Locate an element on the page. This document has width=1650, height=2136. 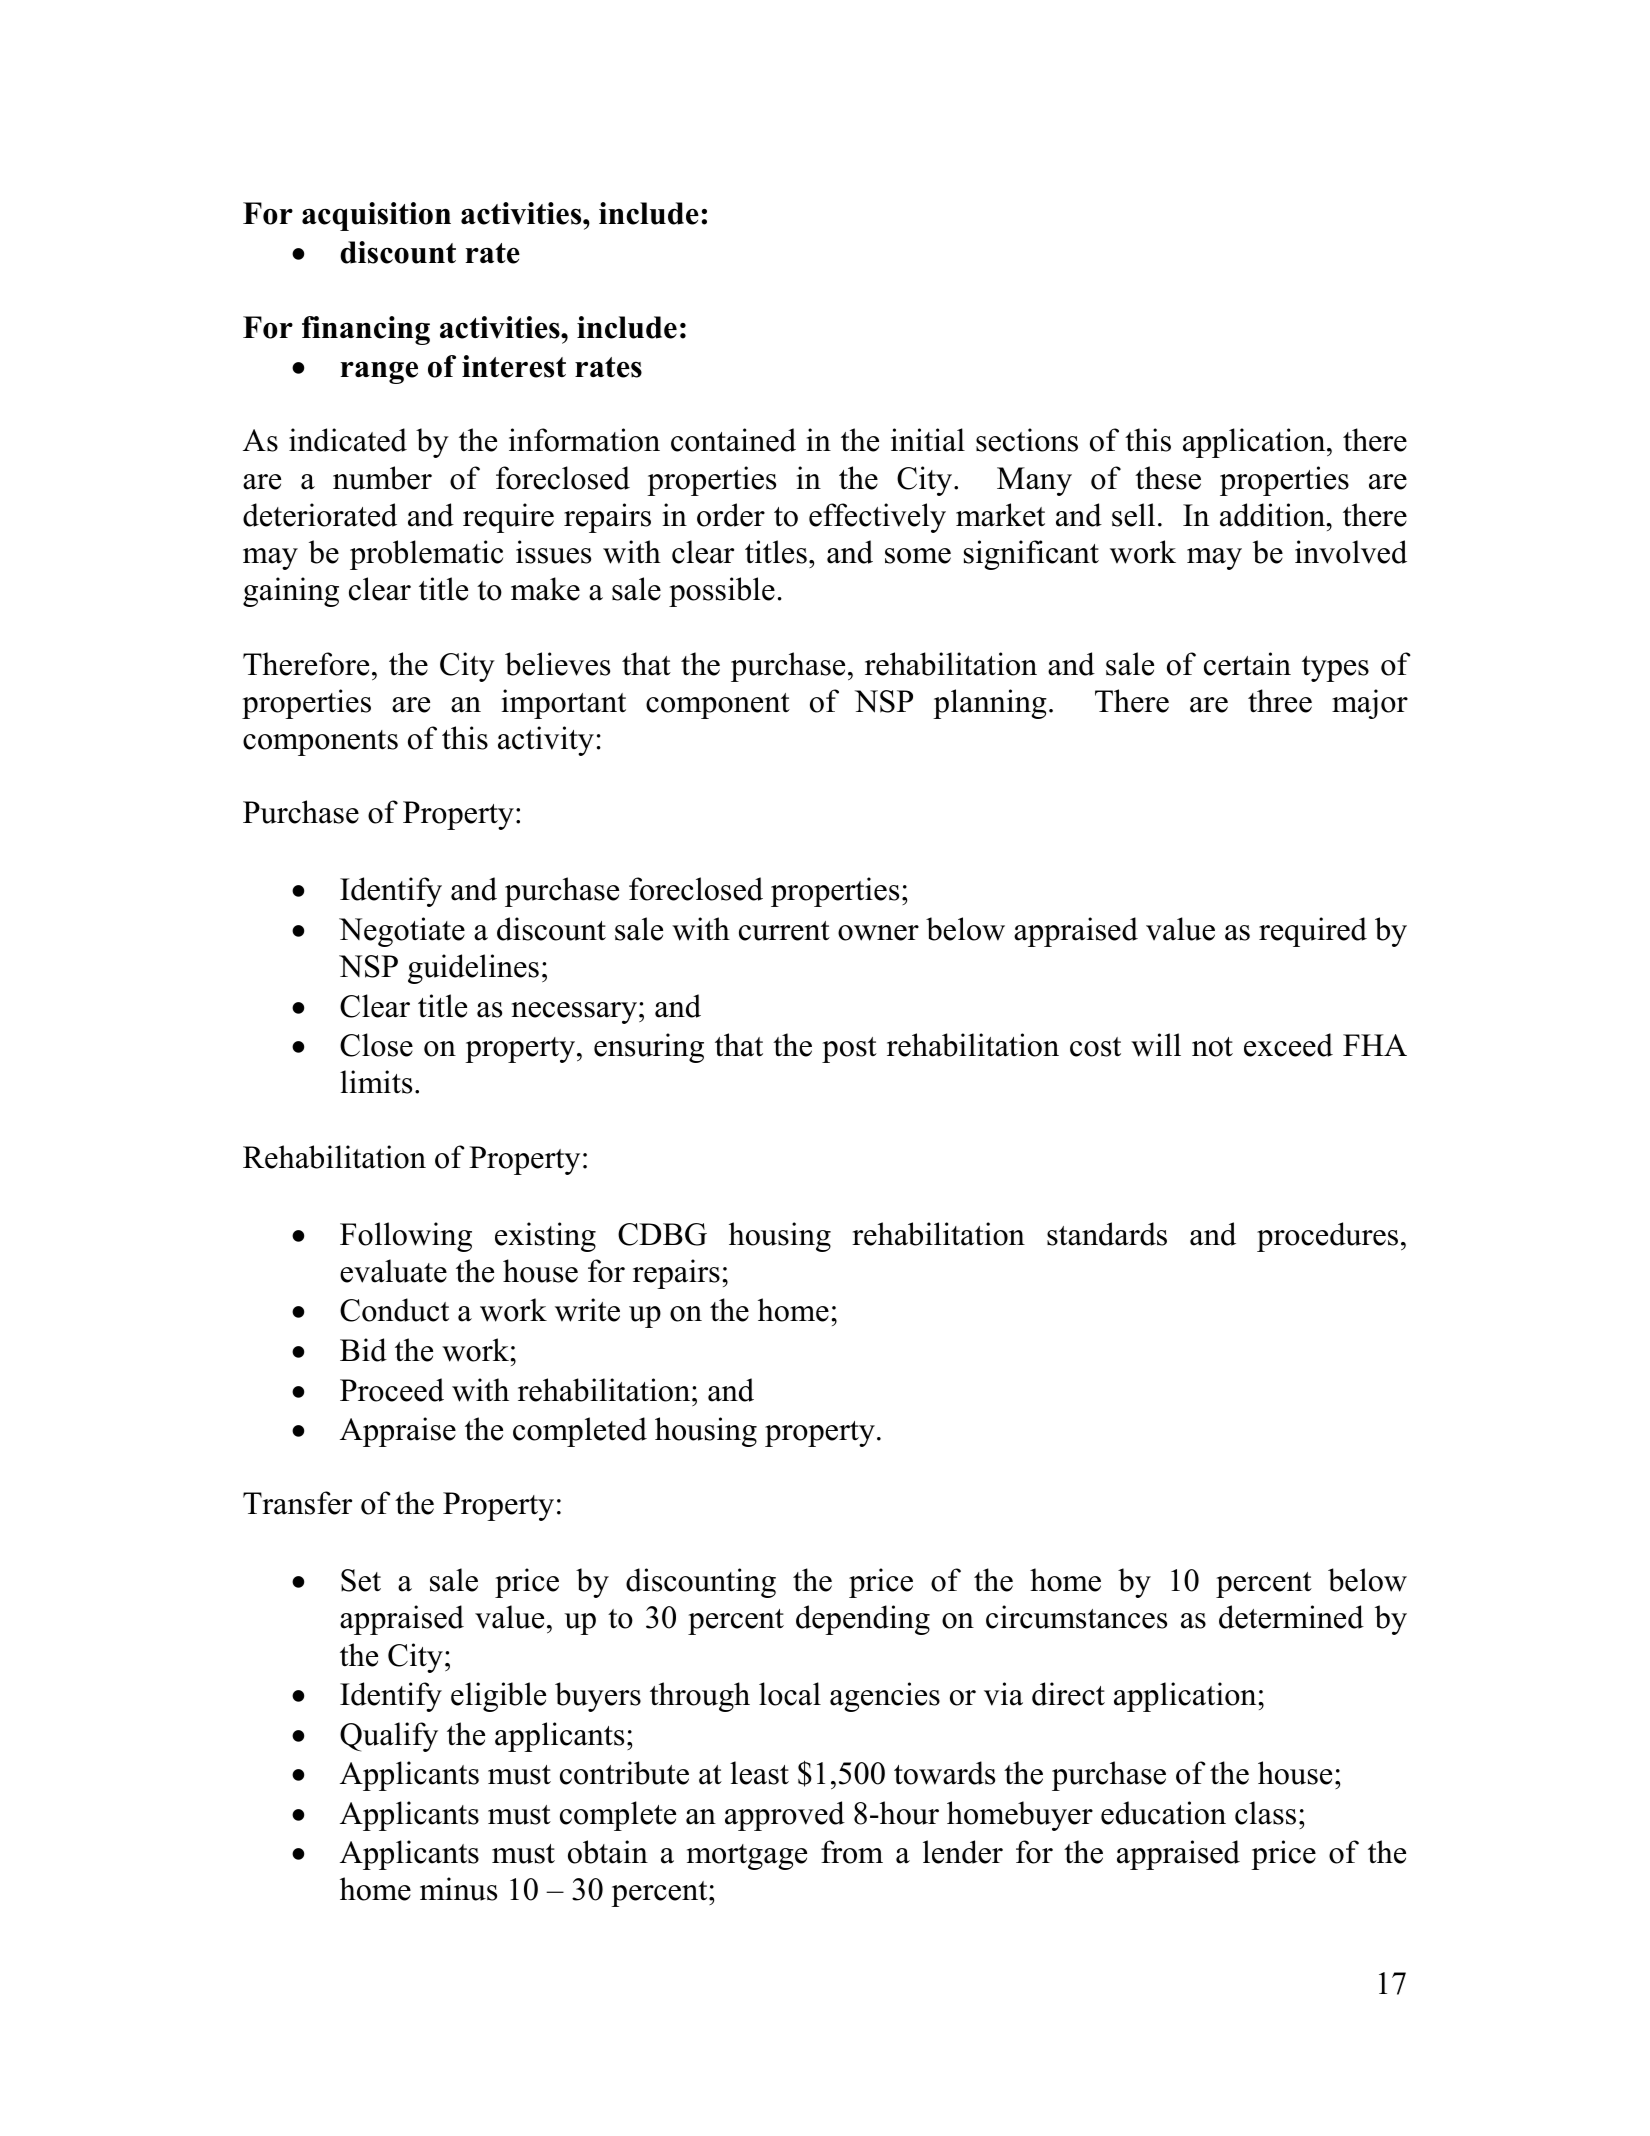
acquisition is located at coordinates (376, 216).
